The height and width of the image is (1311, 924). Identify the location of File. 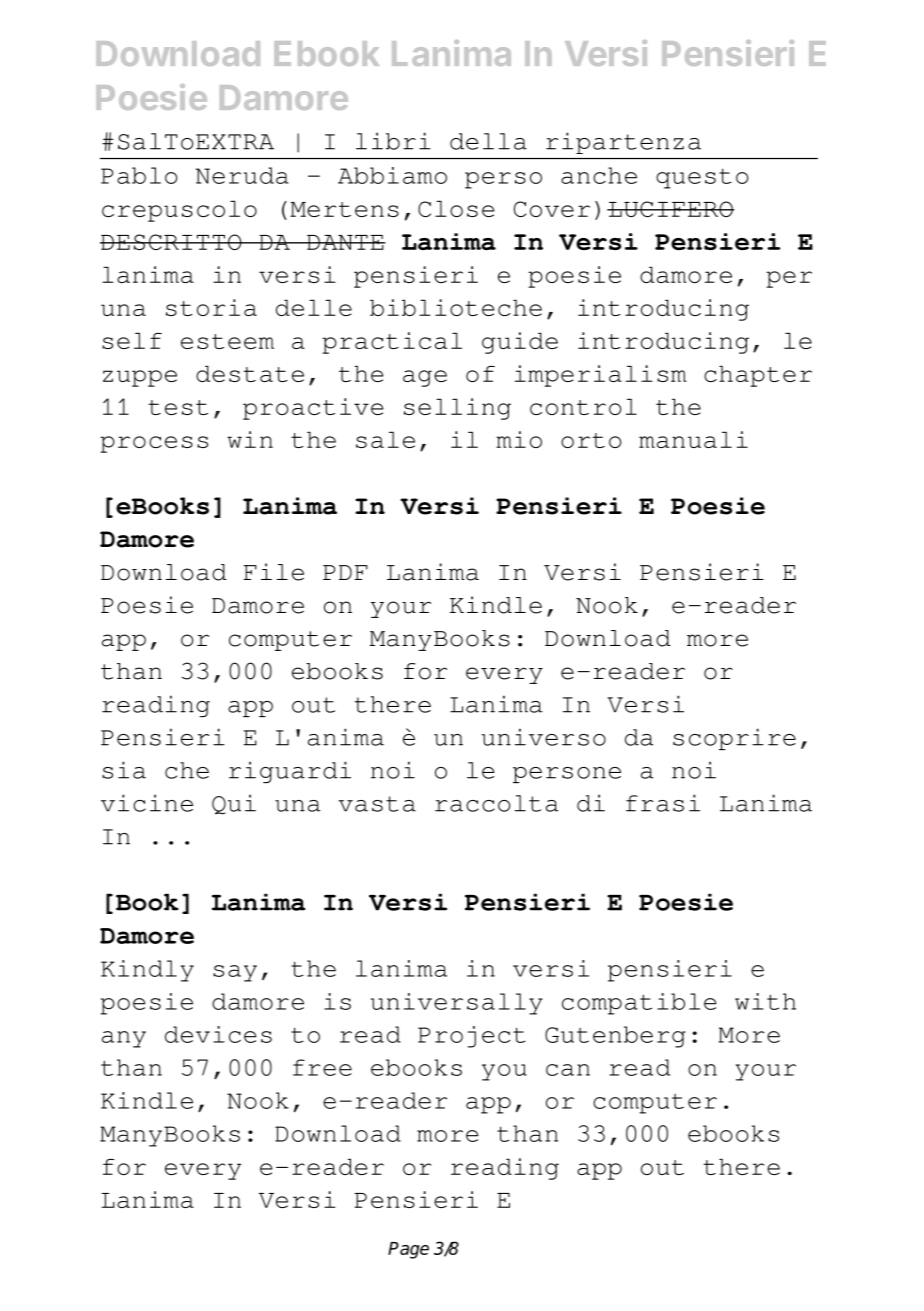
(273, 572).
